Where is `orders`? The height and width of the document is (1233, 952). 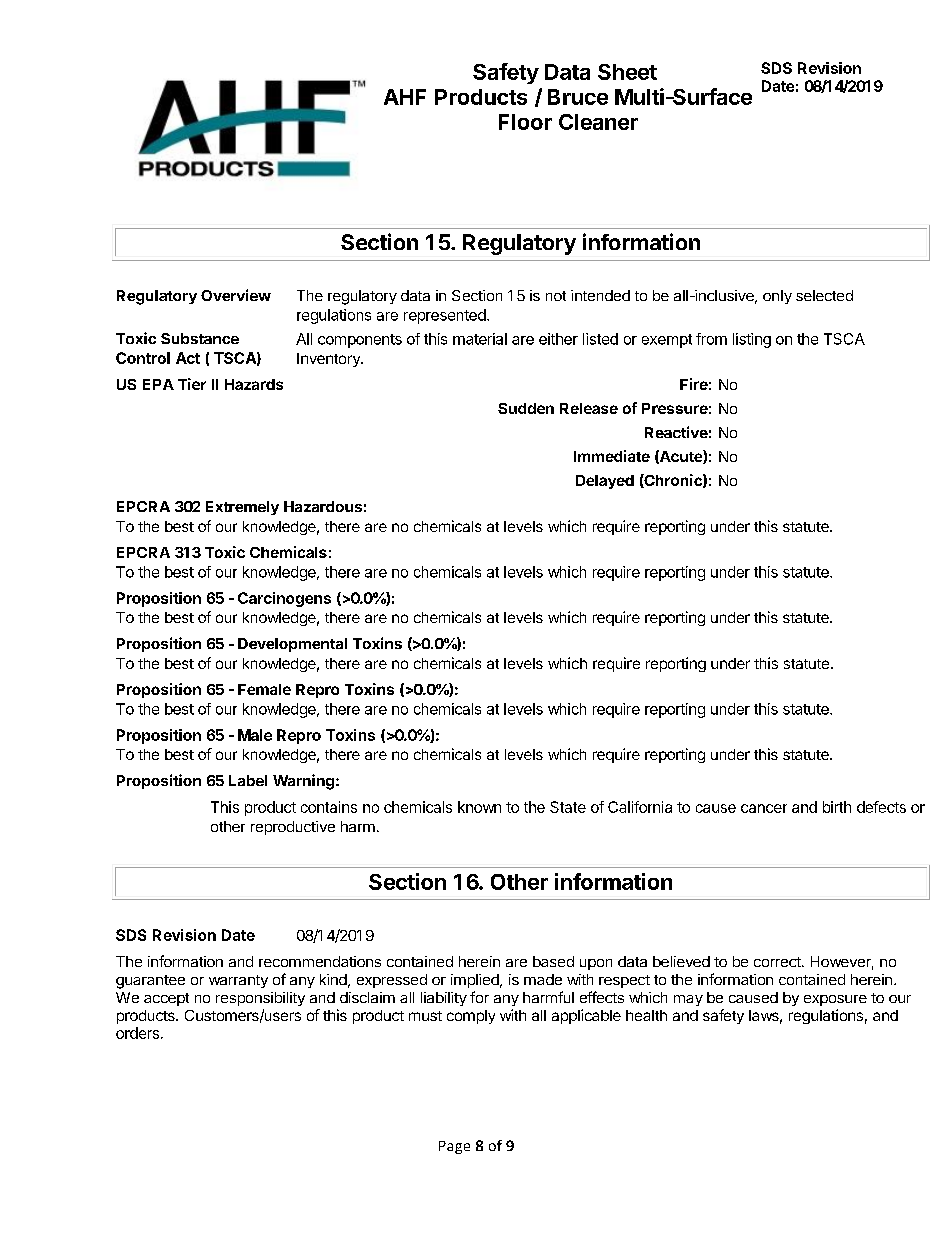
orders is located at coordinates (137, 1033).
